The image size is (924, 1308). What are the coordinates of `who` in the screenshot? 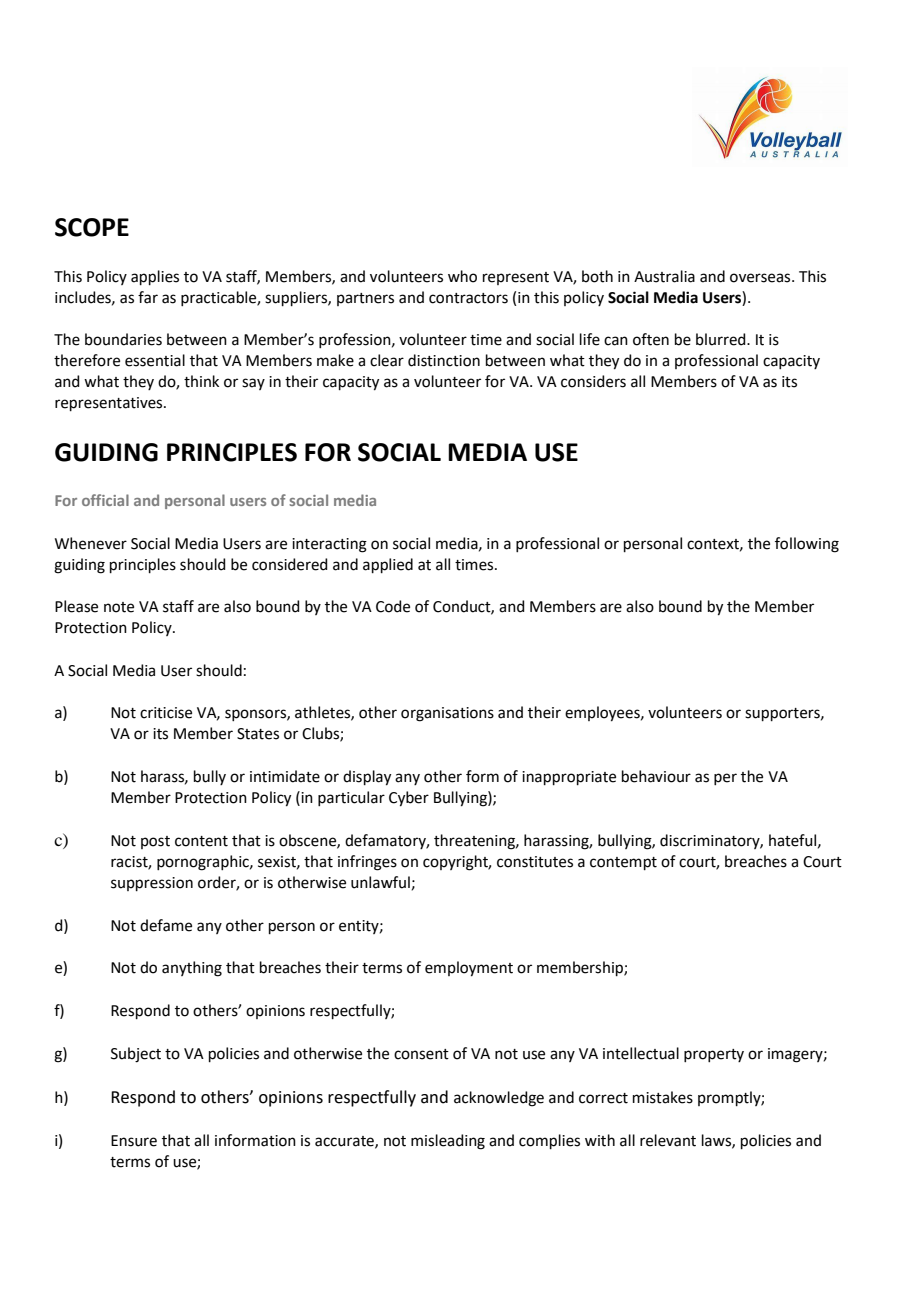 It's located at (462, 276).
